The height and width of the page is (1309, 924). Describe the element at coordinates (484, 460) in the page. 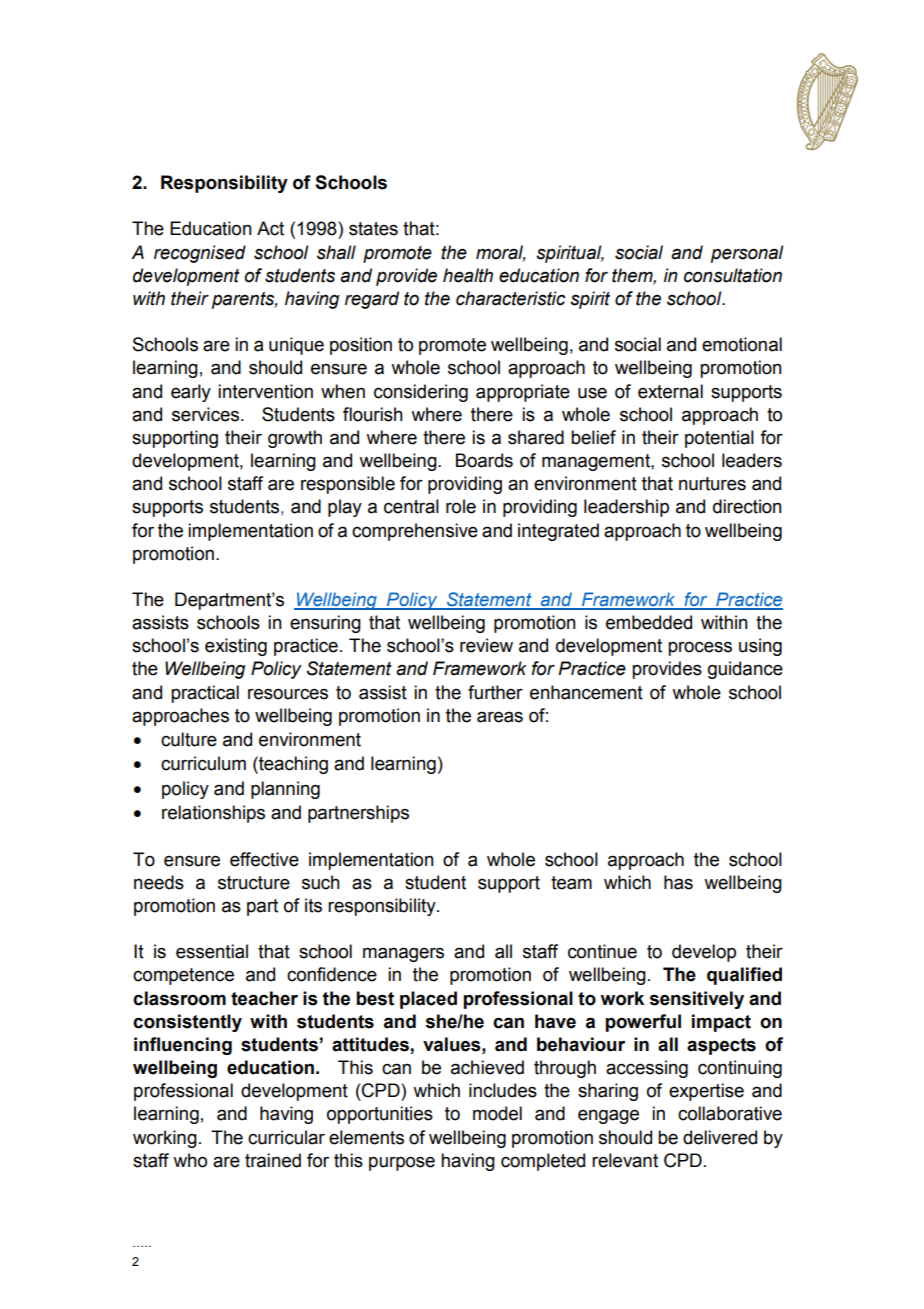

I see `Boards` at that location.
